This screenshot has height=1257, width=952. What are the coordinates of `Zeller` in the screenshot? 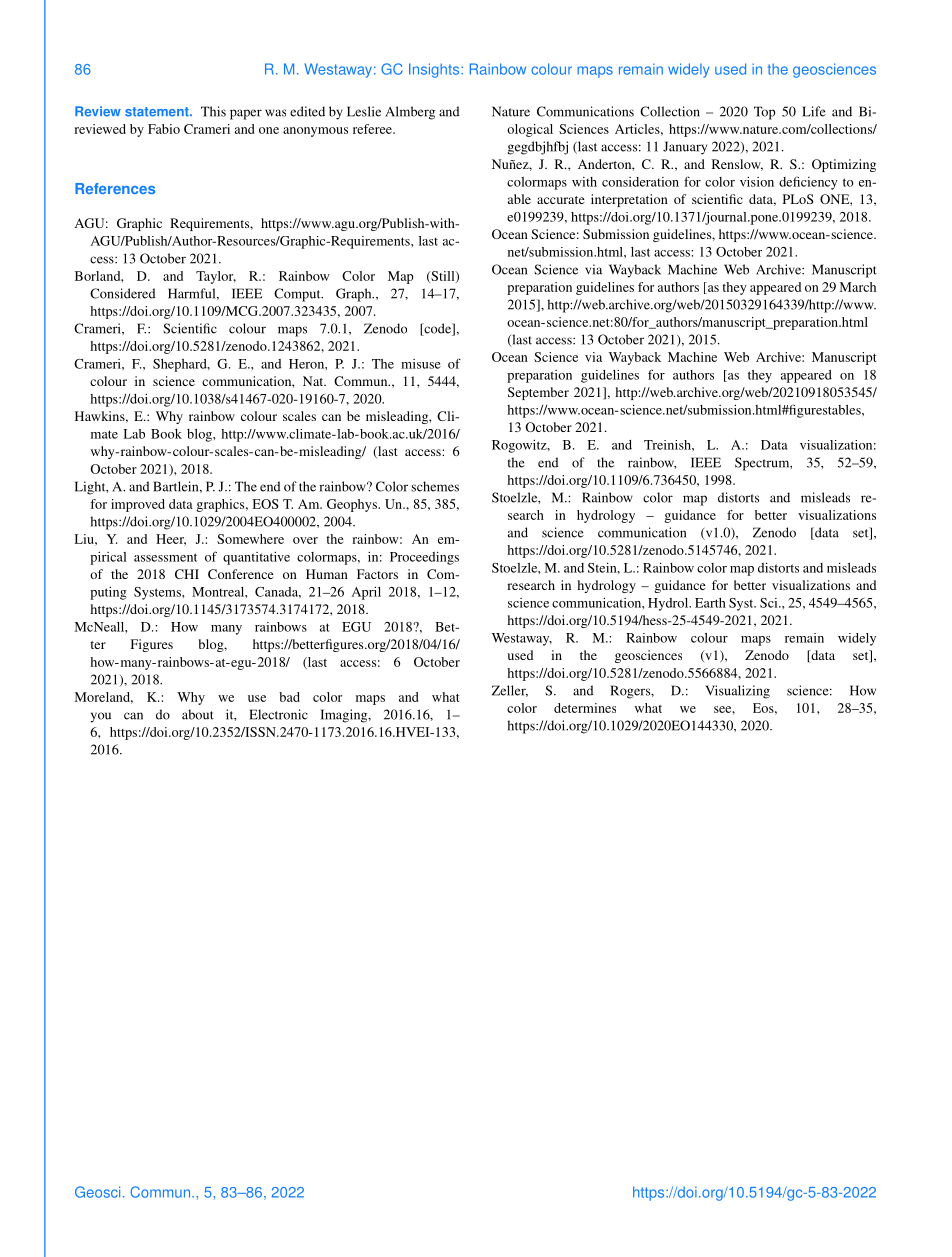 It's located at (510, 691).
